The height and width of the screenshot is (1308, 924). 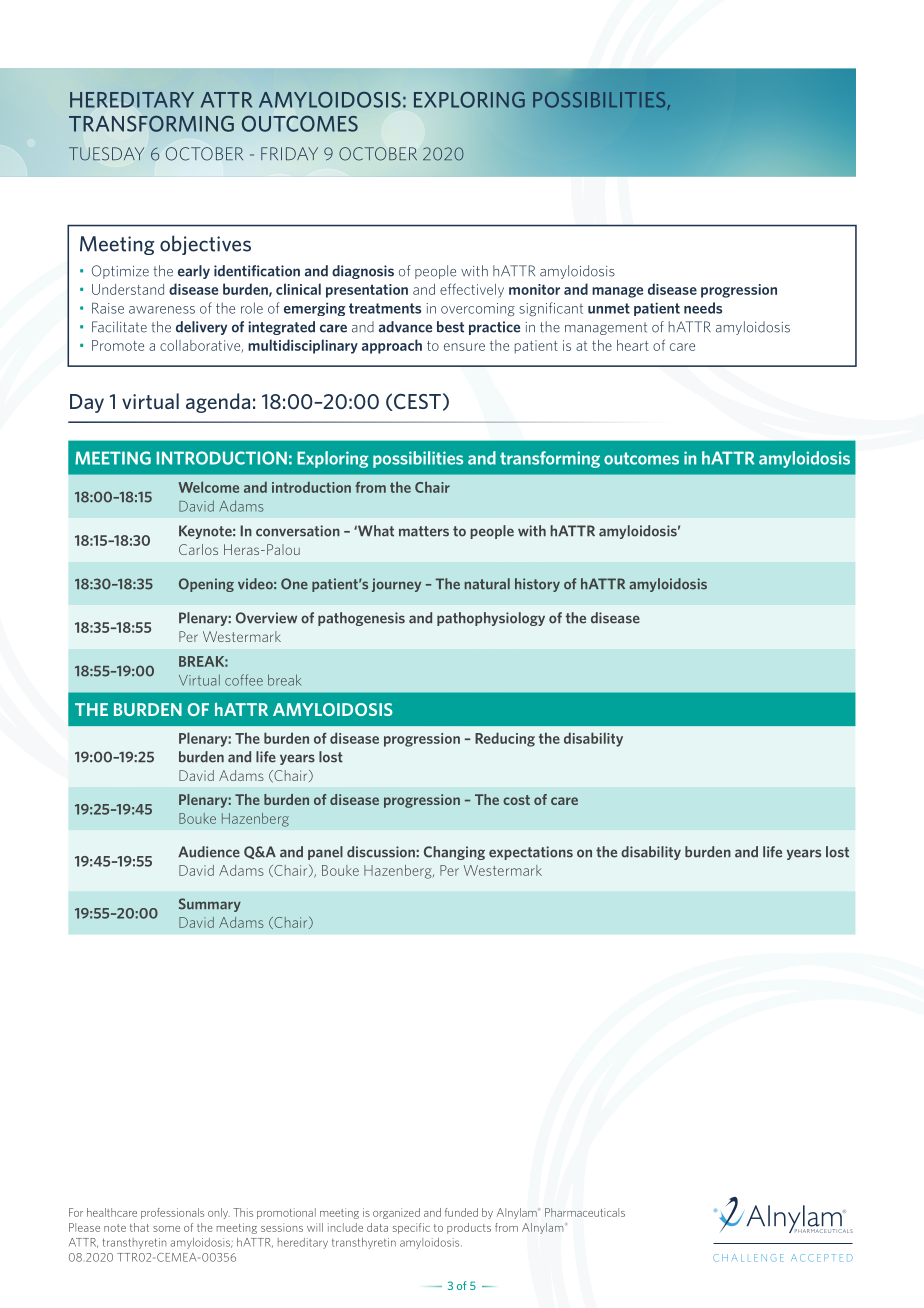 What do you see at coordinates (218, 403) in the screenshot?
I see `agenda` at bounding box center [218, 403].
